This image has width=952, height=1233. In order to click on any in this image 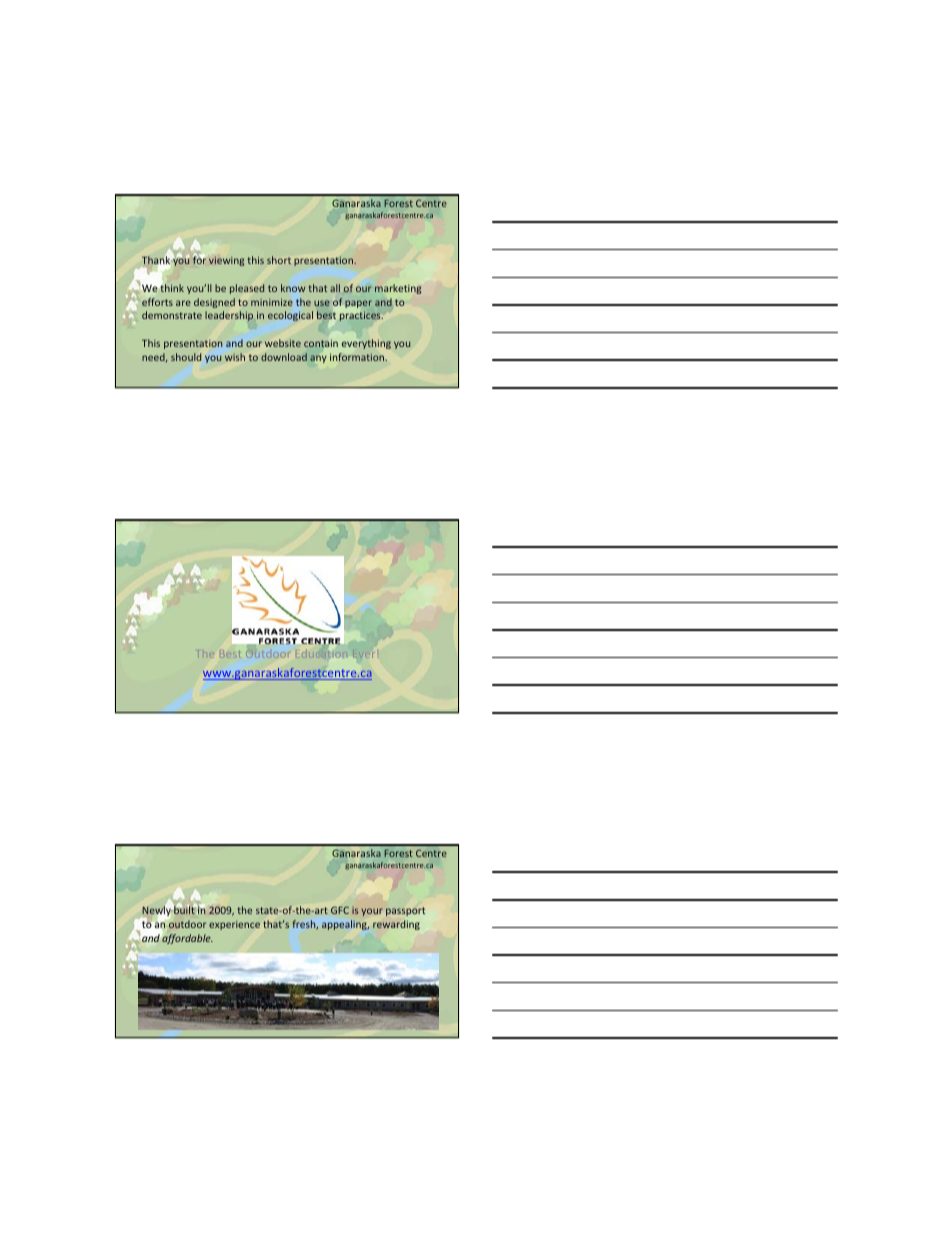, I will do `click(318, 359)`.
